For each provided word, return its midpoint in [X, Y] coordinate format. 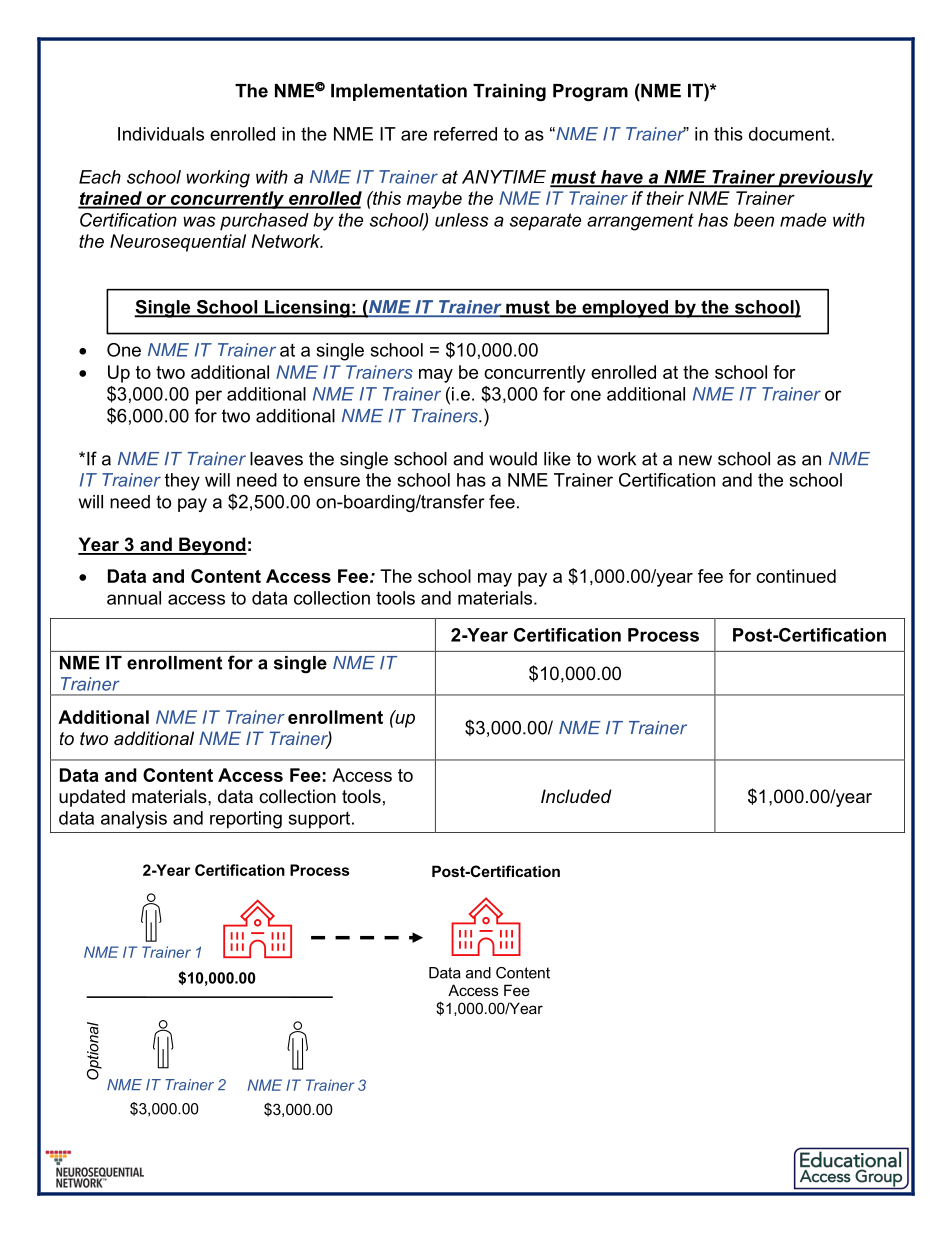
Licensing [307, 309]
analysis [134, 820]
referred [465, 134]
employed [625, 309]
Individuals [161, 134]
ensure [332, 481]
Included [576, 796]
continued [796, 576]
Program [590, 92]
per [209, 397]
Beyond [212, 546]
